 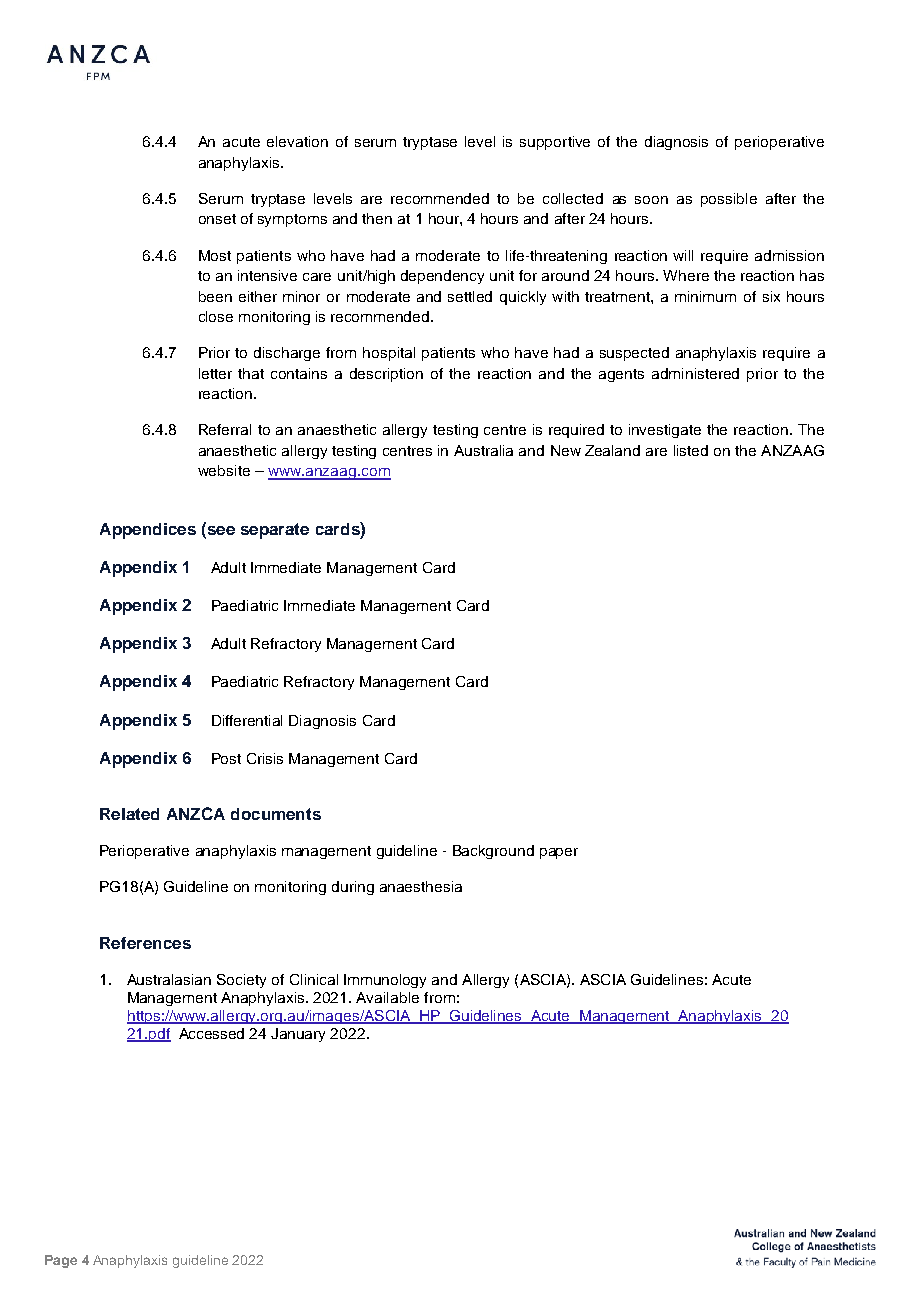 What do you see at coordinates (387, 997) in the screenshot?
I see `Available` at bounding box center [387, 997].
